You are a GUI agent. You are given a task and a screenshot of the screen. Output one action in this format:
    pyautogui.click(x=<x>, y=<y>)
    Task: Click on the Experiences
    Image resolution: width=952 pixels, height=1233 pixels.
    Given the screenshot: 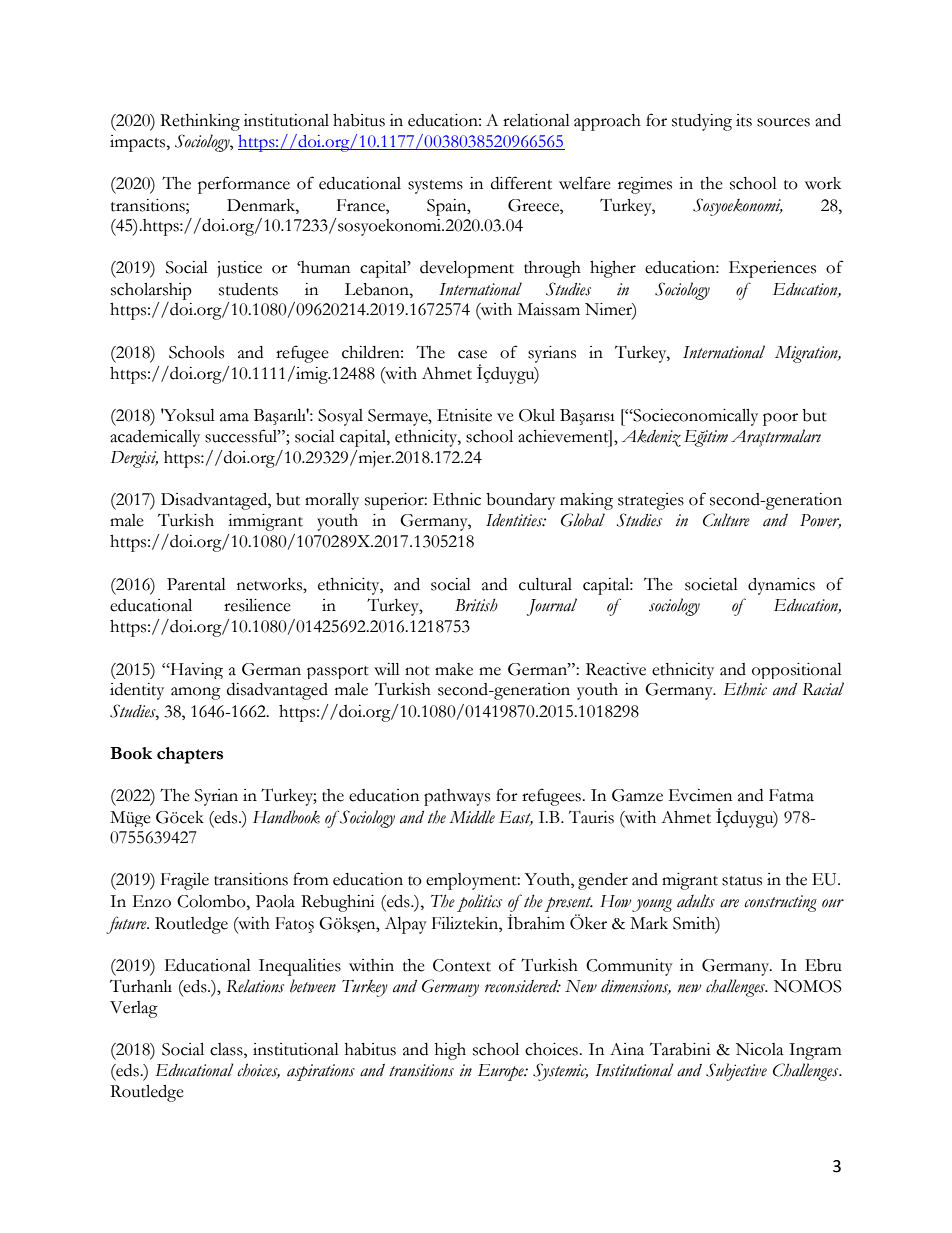 What is the action you would take?
    pyautogui.click(x=772, y=269)
